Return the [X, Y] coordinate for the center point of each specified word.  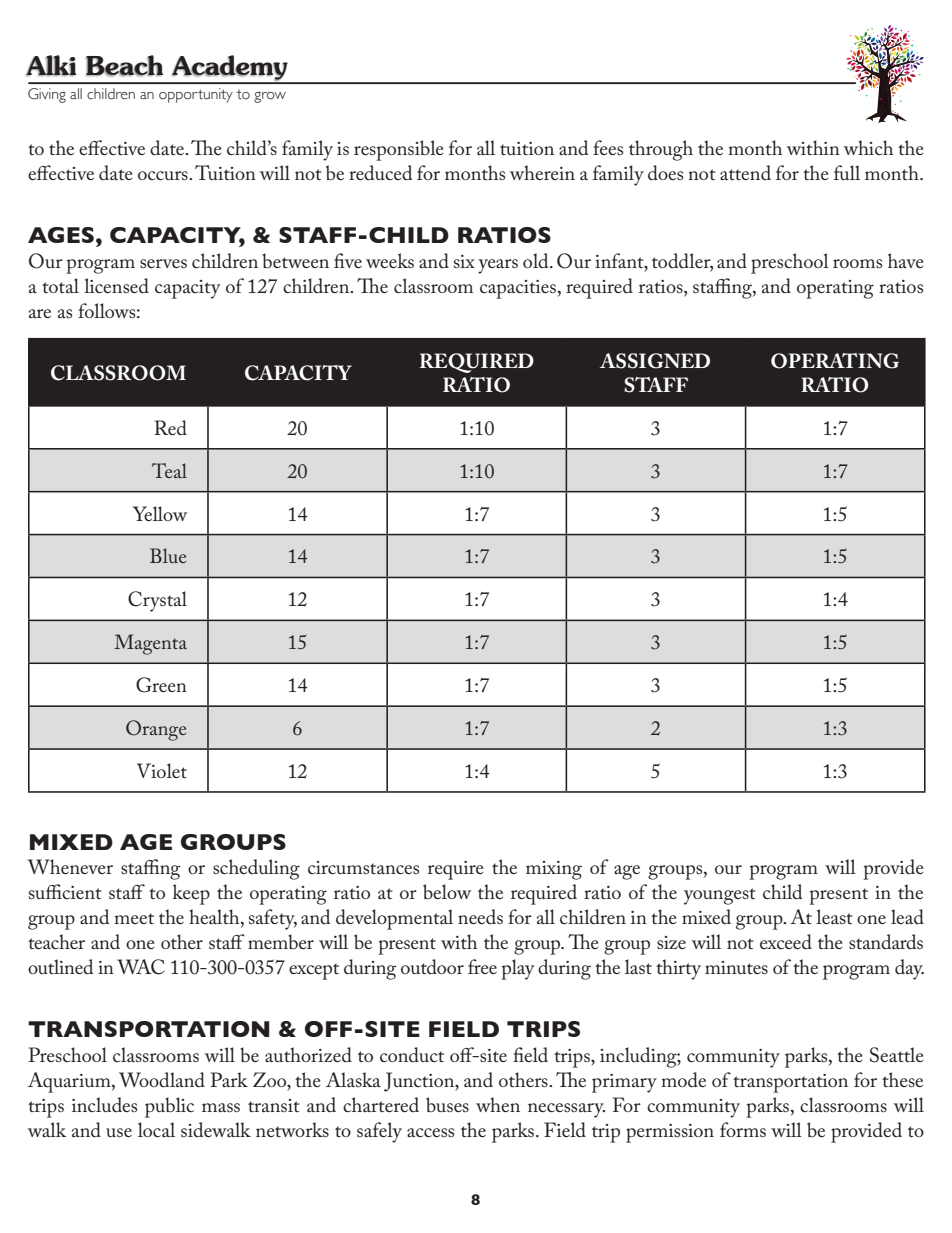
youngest [720, 896]
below [447, 891]
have [905, 260]
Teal [169, 470]
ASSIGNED [655, 361]
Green [161, 685]
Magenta [150, 644]
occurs [164, 175]
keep [191, 894]
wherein [542, 172]
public [169, 1107]
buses [447, 1105]
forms [743, 1130]
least [834, 916]
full [847, 172]
